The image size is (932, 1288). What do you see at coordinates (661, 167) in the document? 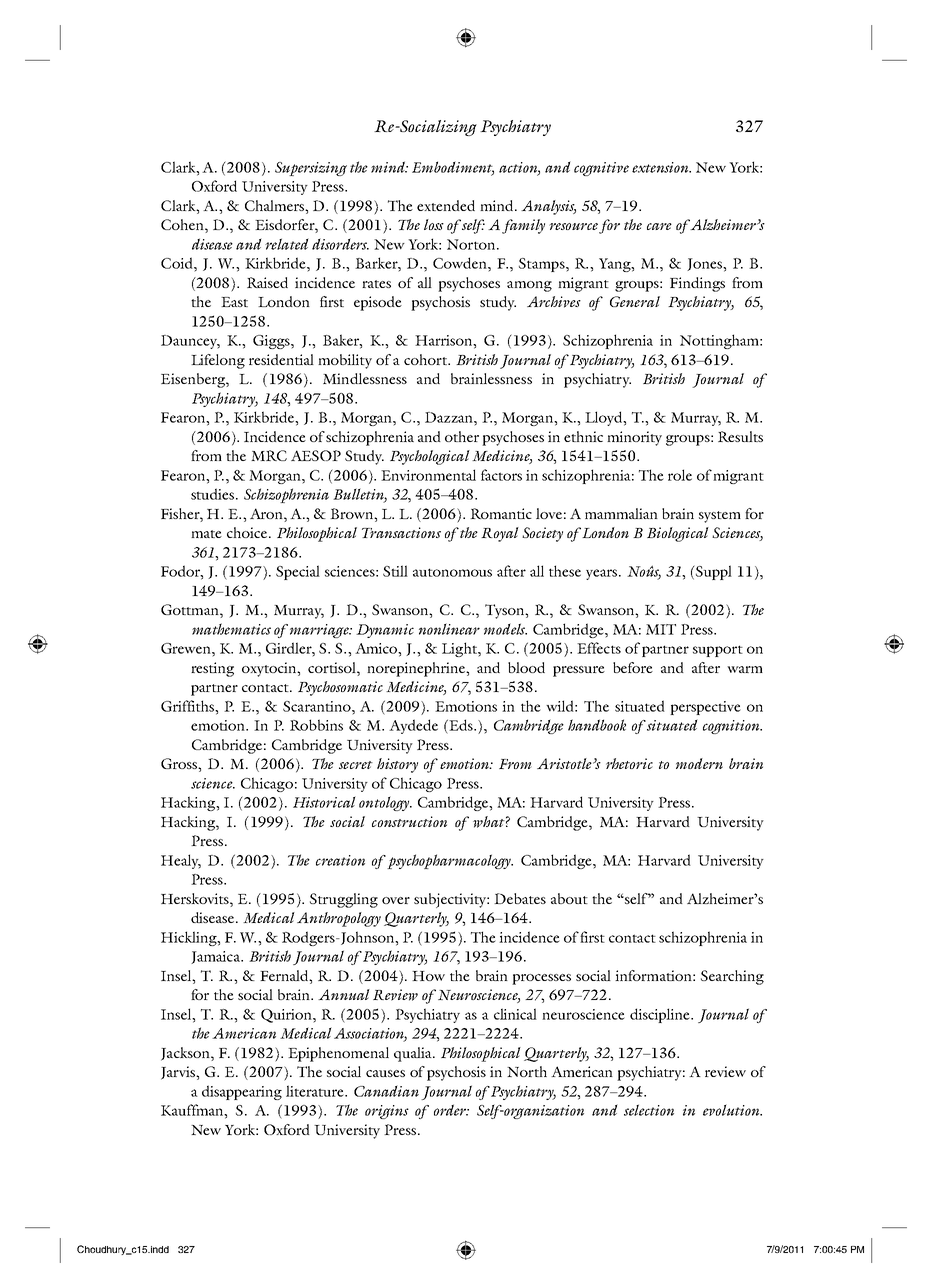
I see `extension` at bounding box center [661, 167].
